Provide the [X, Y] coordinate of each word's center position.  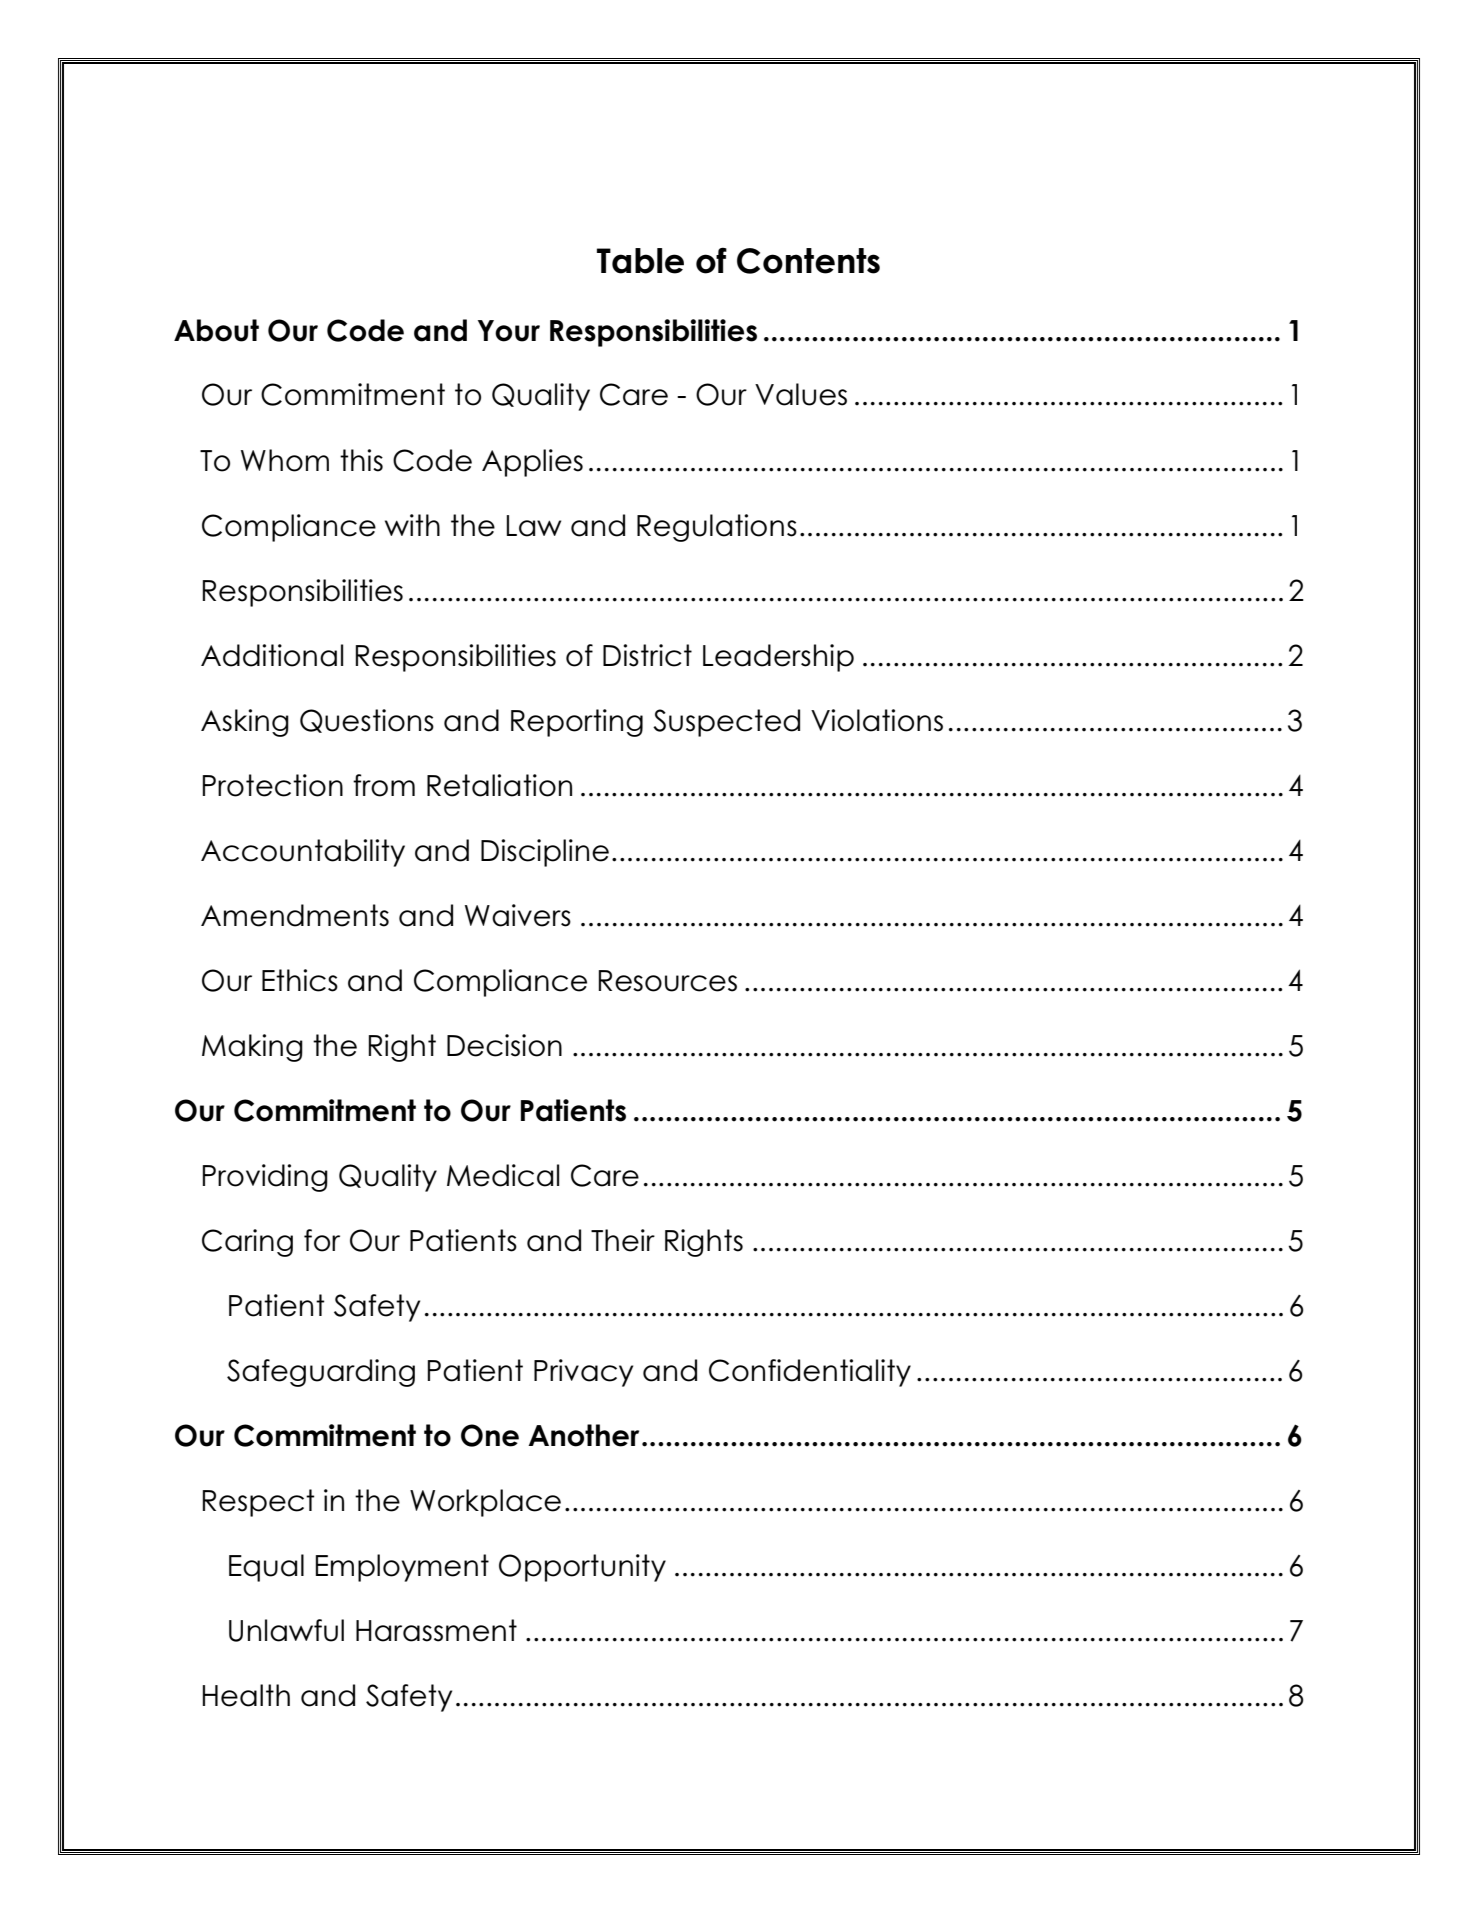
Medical [503, 1175]
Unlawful [286, 1630]
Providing [265, 1178]
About [216, 330]
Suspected [726, 723]
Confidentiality [810, 1373]
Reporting [577, 723]
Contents [808, 261]
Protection [273, 785]
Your [509, 331]
